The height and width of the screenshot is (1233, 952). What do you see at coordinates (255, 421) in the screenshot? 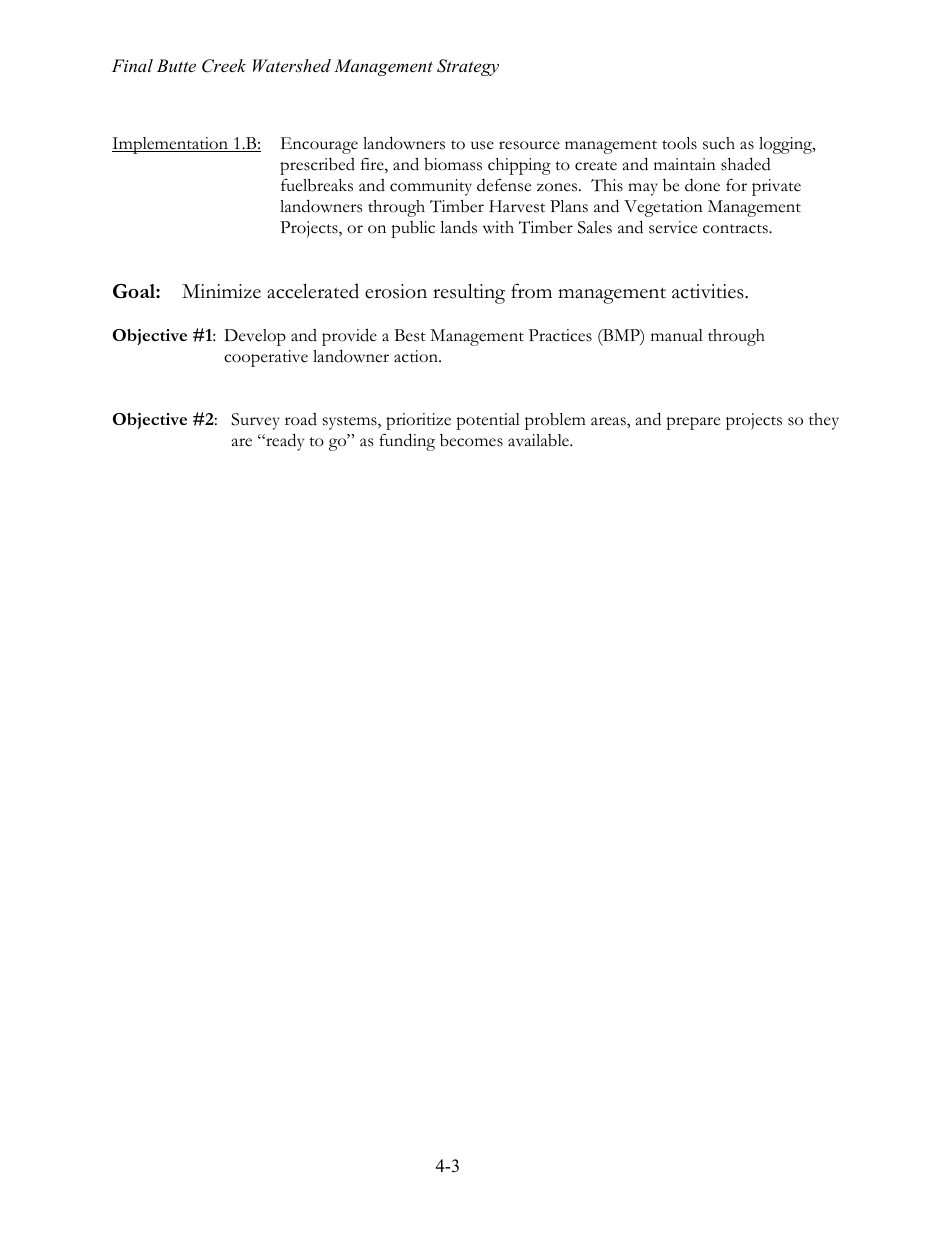
I see `Survey` at bounding box center [255, 421].
